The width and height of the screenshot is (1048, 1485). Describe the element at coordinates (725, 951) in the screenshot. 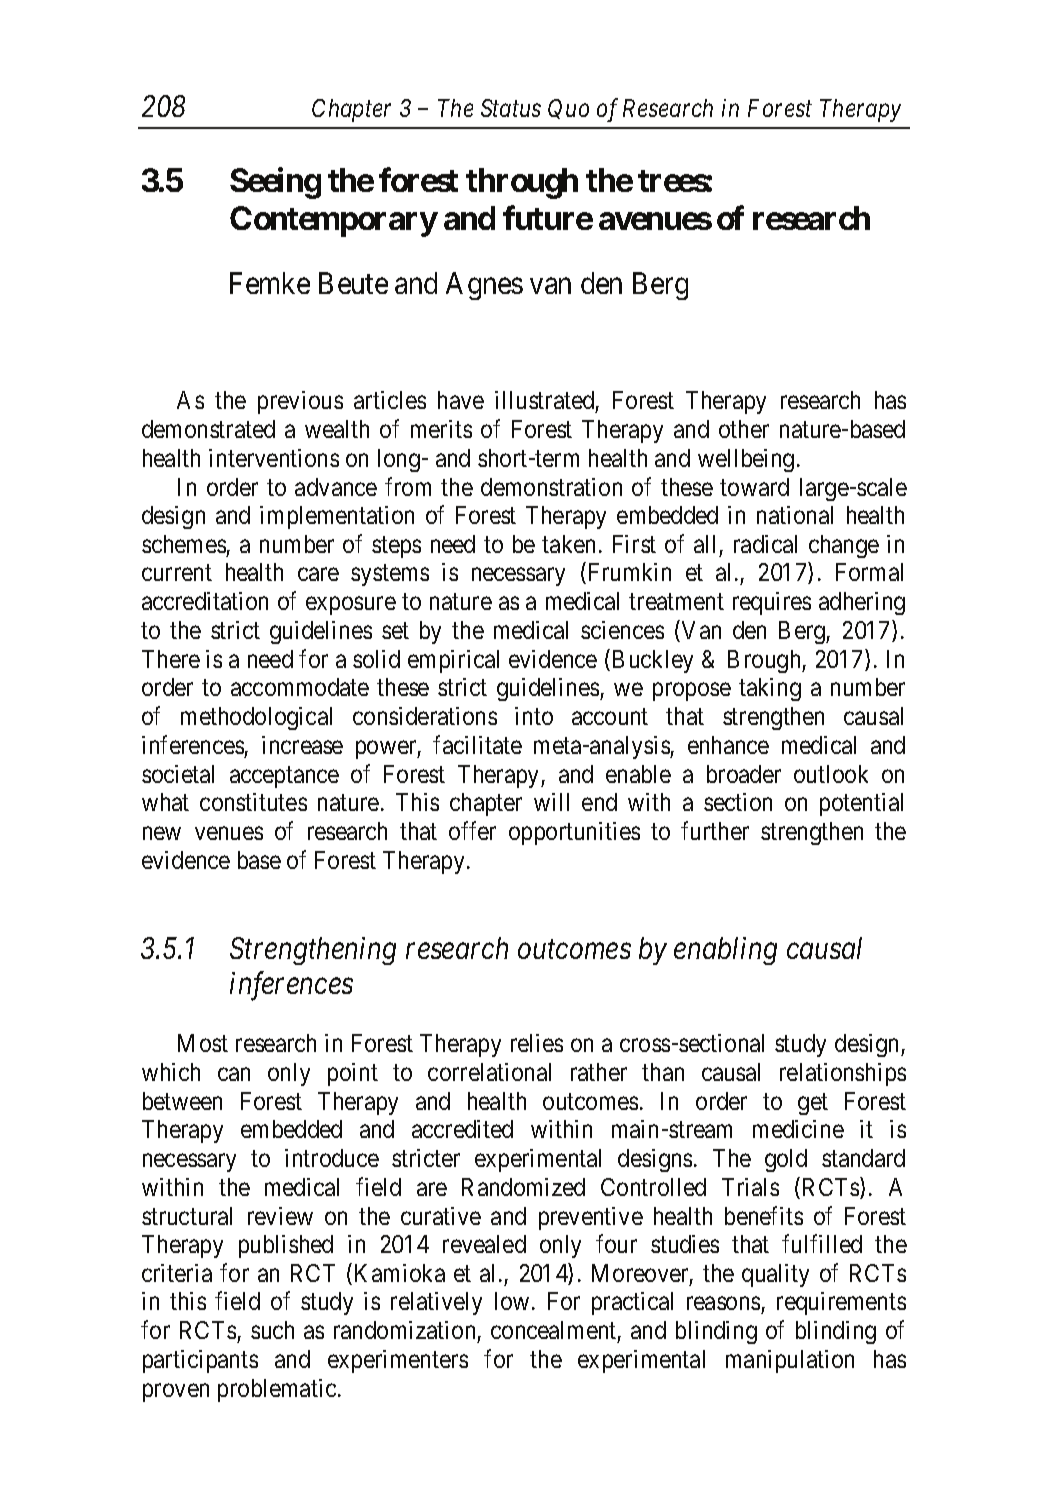

I see `enabling` at that location.
